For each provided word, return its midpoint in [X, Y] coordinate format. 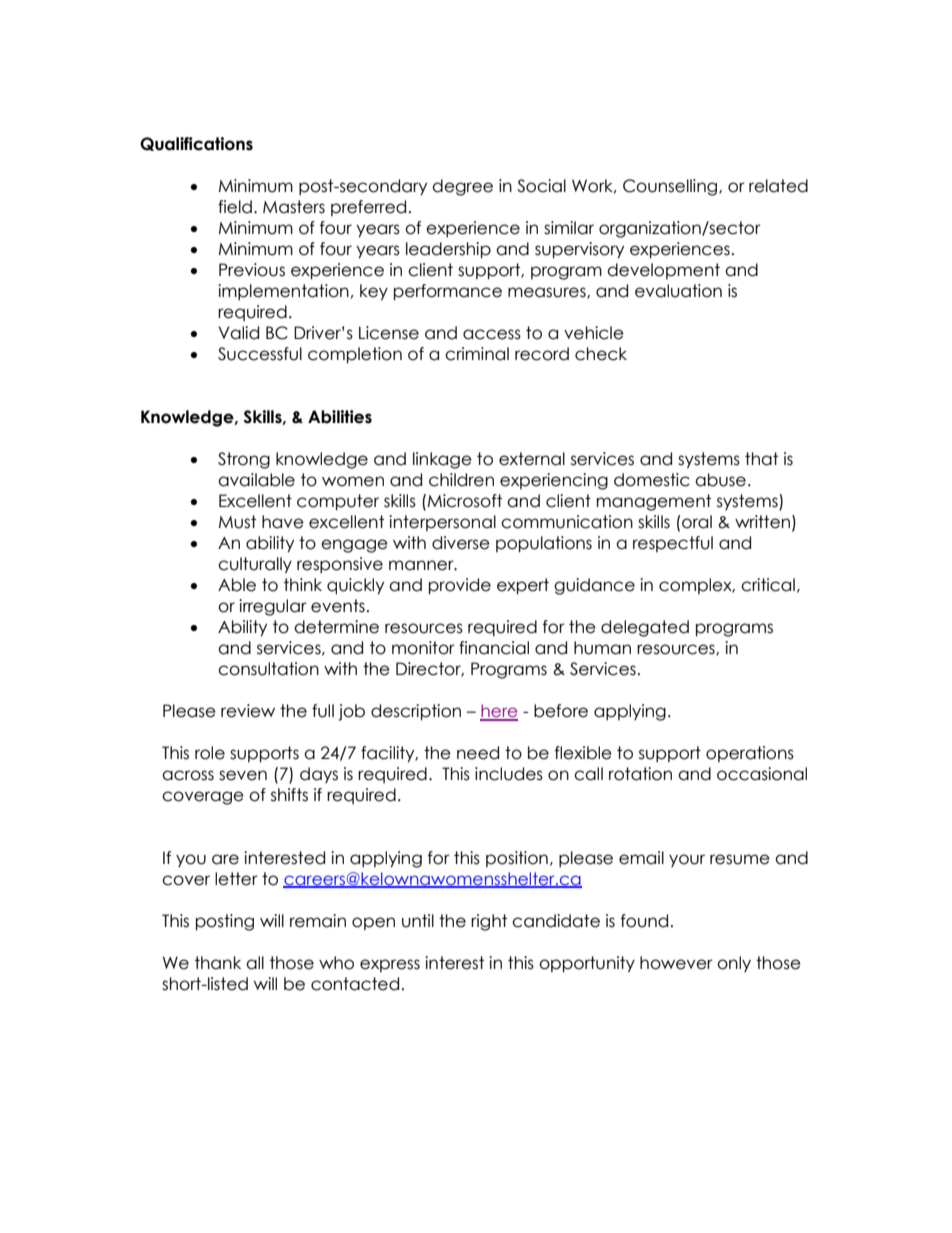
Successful [260, 354]
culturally [255, 565]
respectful [673, 544]
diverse [461, 543]
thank [218, 963]
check [601, 354]
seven [243, 775]
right [489, 922]
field [235, 207]
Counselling [671, 187]
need [478, 753]
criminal [477, 354]
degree [462, 187]
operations [750, 754]
